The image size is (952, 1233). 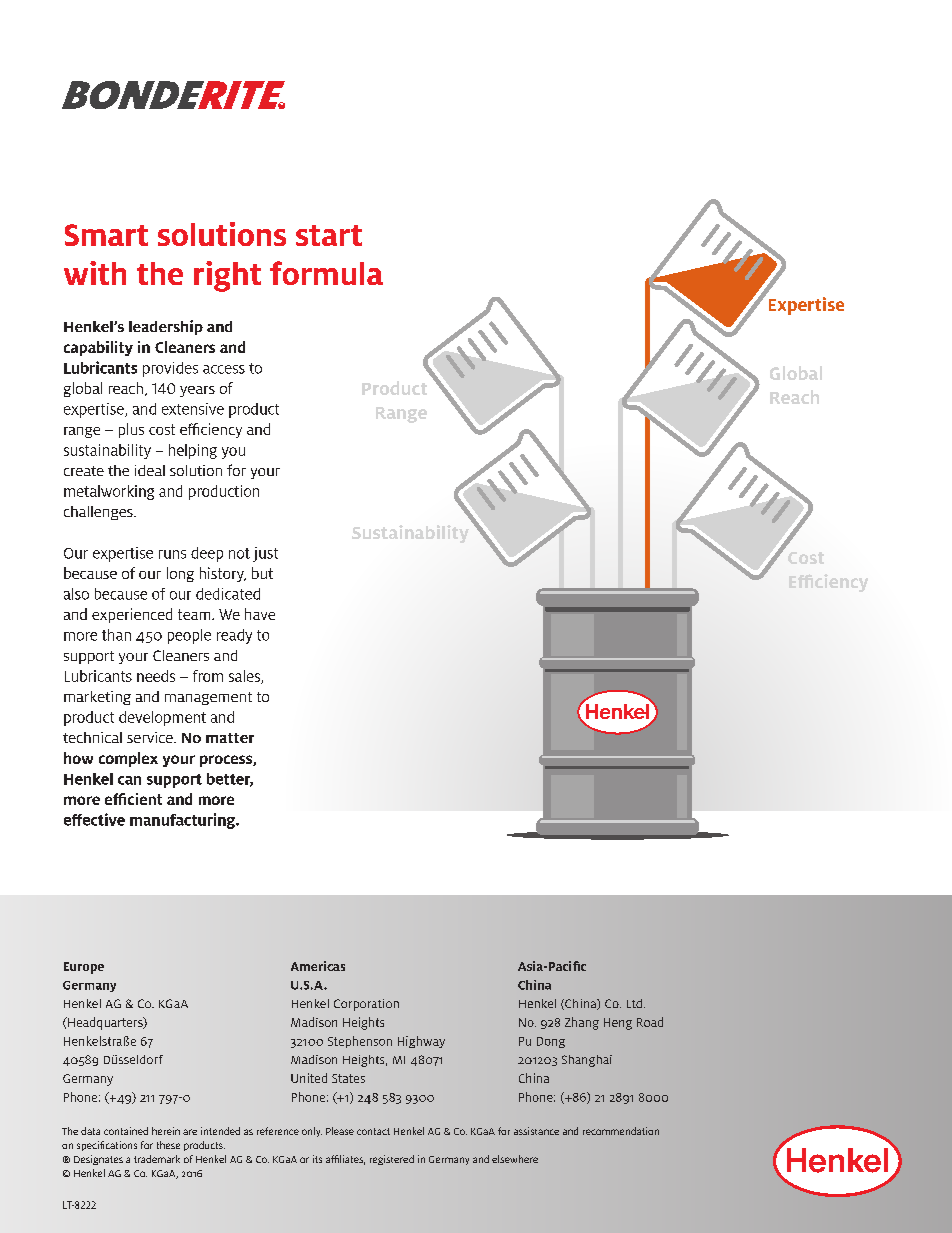 What do you see at coordinates (126, 1131) in the image?
I see `contained` at bounding box center [126, 1131].
